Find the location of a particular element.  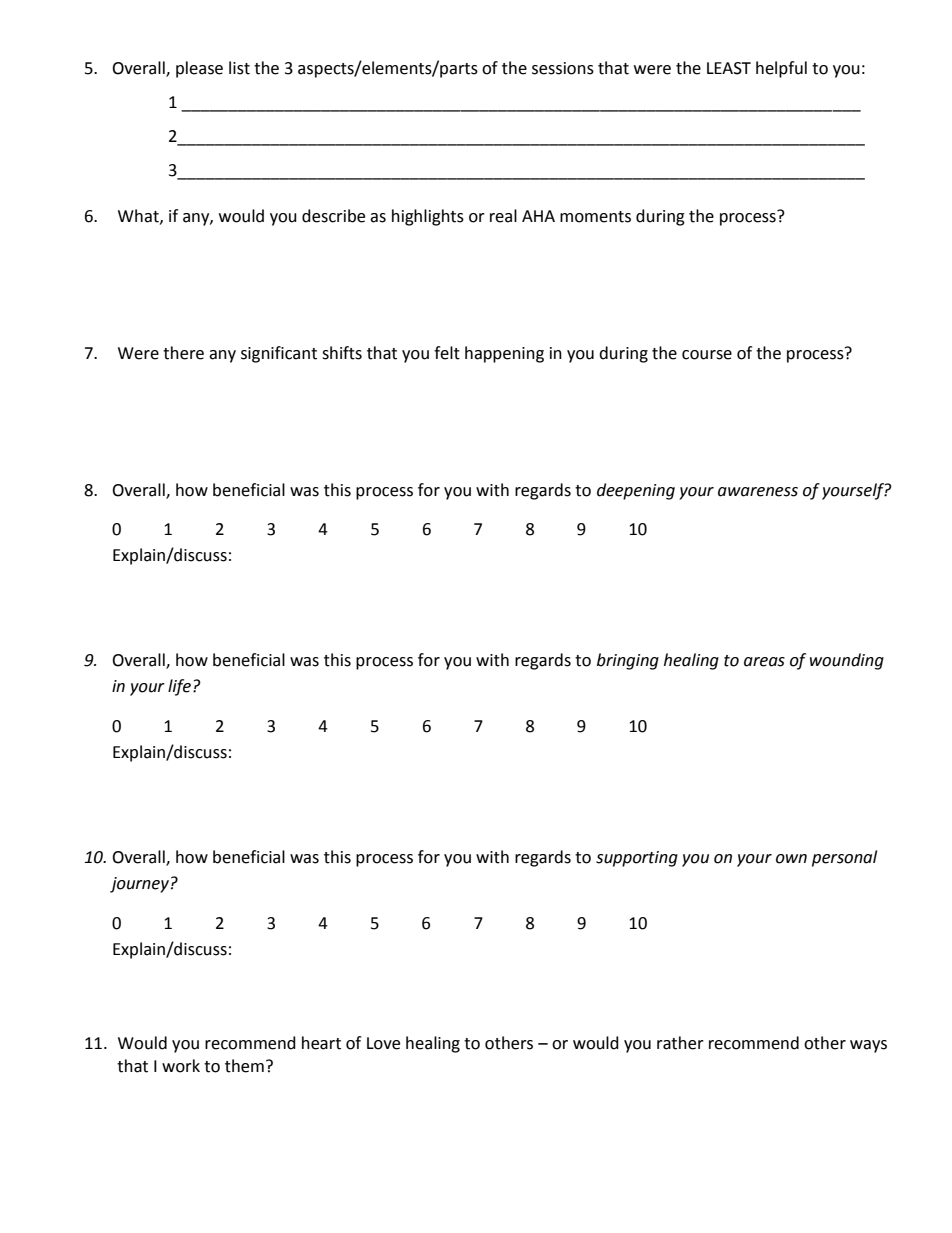

deepening is located at coordinates (636, 491).
